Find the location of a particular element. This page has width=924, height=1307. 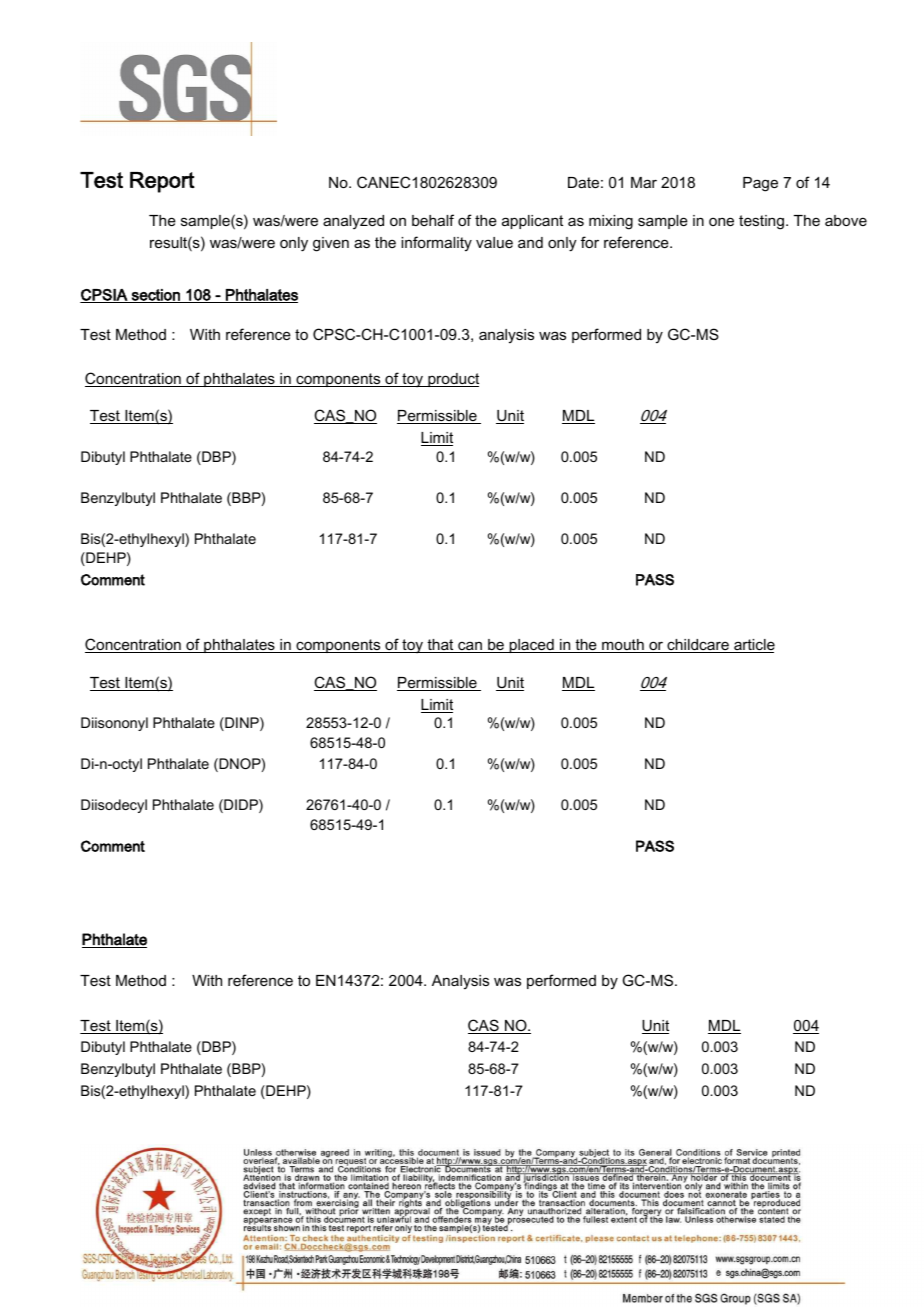

Page is located at coordinates (760, 184).
